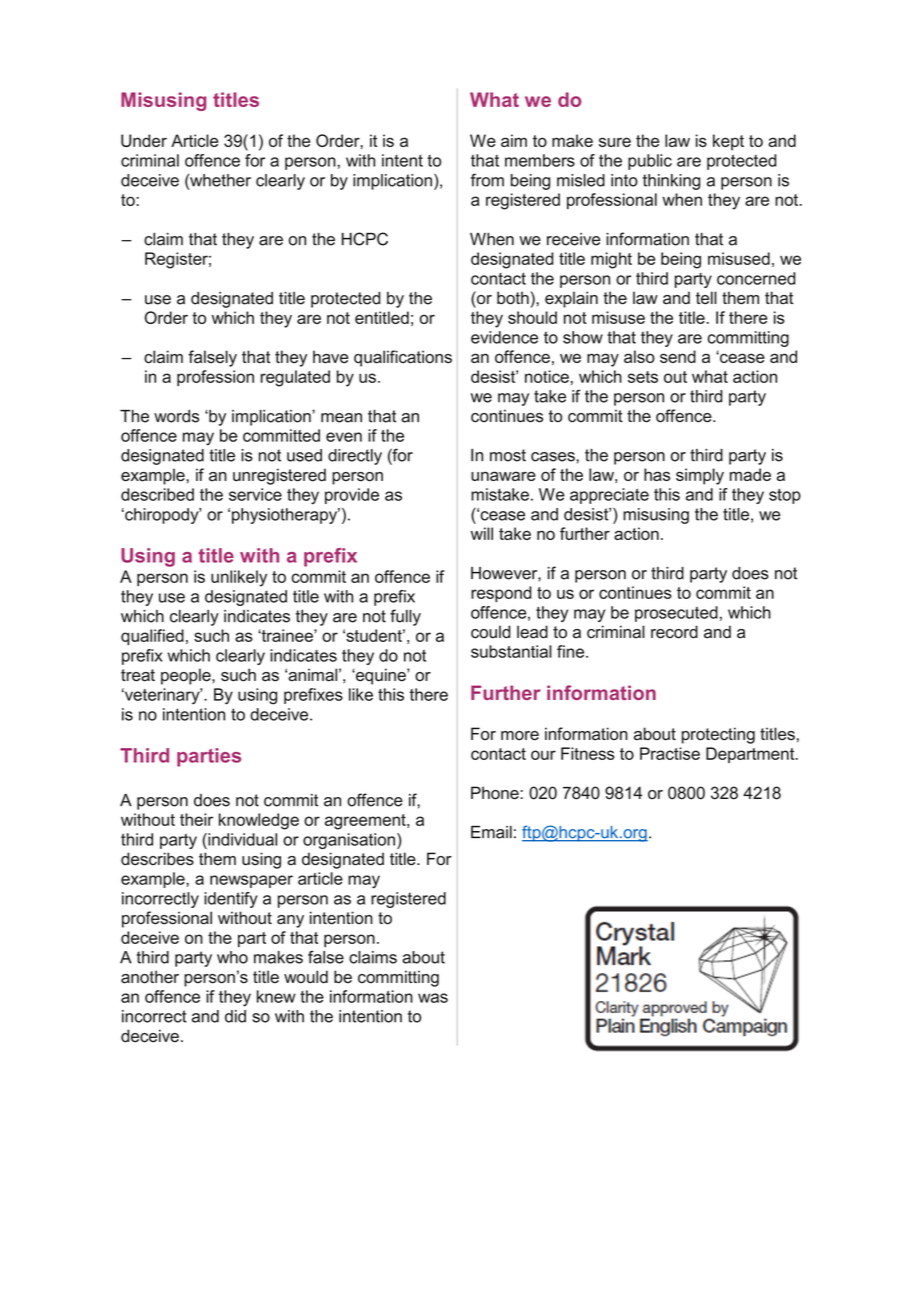 Image resolution: width=924 pixels, height=1308 pixels. I want to click on prosecuted, so click(676, 614).
